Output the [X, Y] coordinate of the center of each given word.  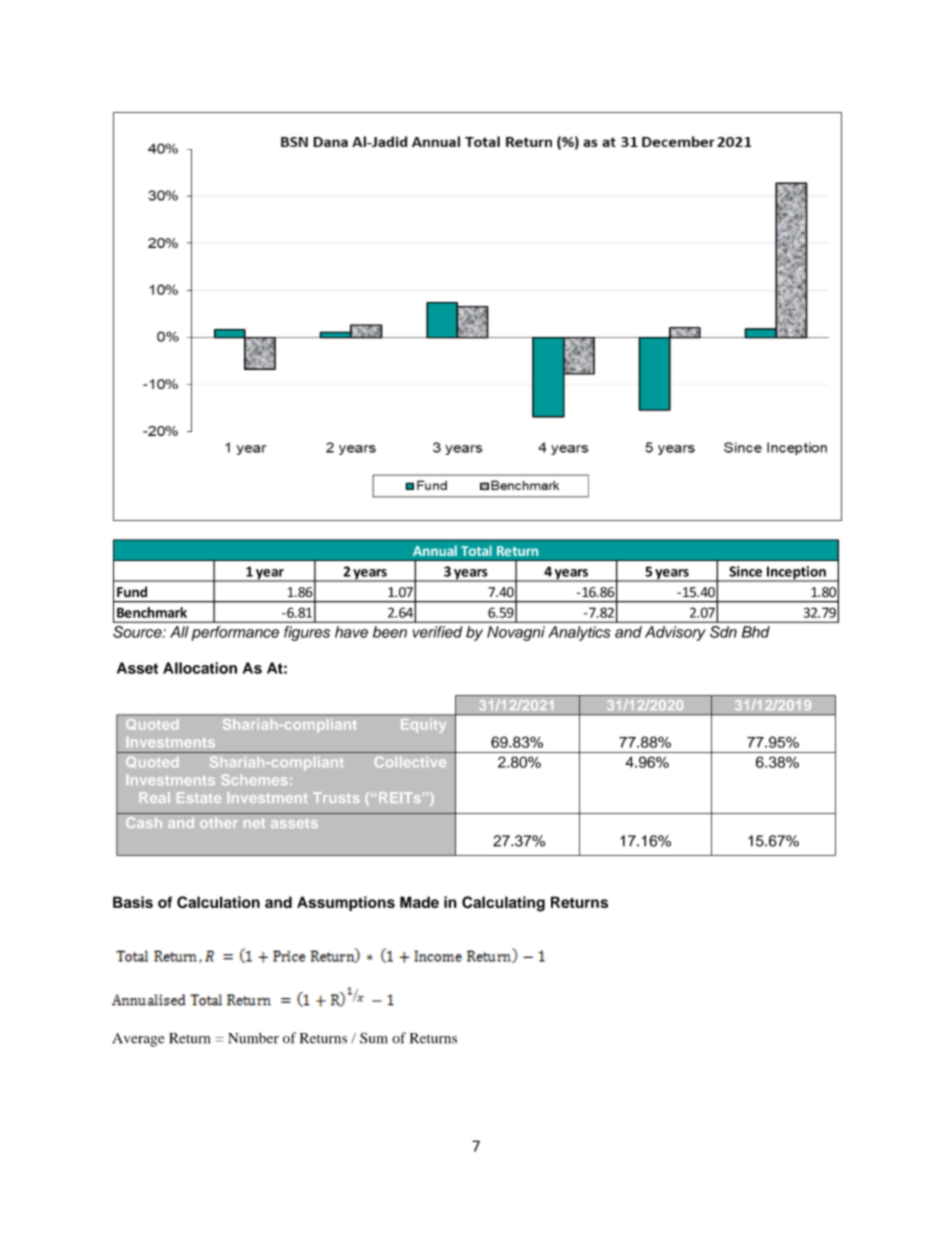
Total [476, 550]
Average [138, 1040]
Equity [423, 725]
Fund [132, 592]
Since [745, 571]
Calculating [503, 904]
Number [253, 1038]
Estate [199, 797]
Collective [410, 762]
